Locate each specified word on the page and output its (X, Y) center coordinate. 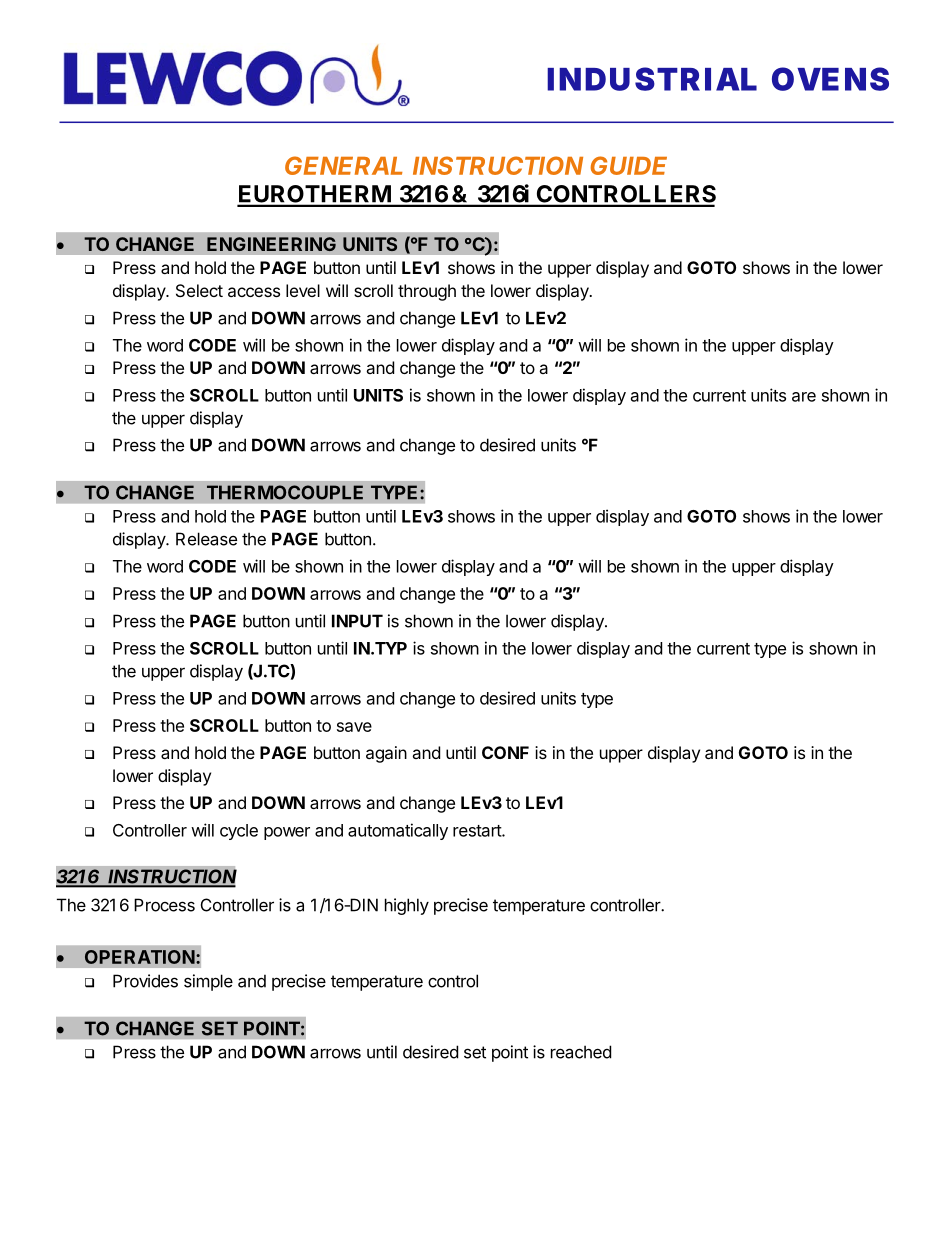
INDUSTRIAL (652, 79)
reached (581, 1052)
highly (407, 906)
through (427, 292)
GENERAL (343, 165)
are (804, 397)
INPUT (357, 621)
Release (206, 539)
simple (208, 982)
